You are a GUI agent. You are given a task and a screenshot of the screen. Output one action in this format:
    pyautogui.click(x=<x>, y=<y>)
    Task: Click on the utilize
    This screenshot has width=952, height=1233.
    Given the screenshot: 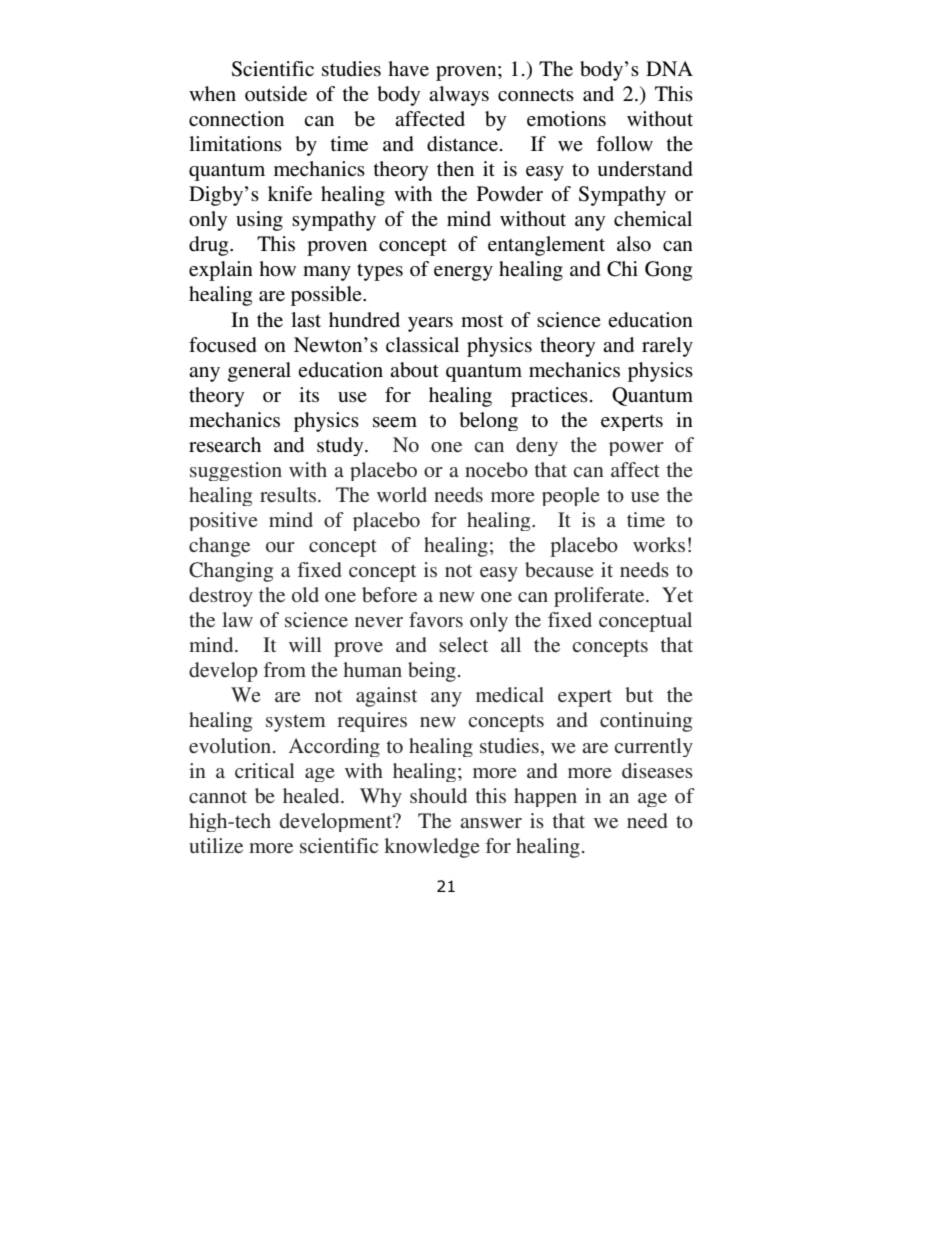 What is the action you would take?
    pyautogui.click(x=216, y=845)
